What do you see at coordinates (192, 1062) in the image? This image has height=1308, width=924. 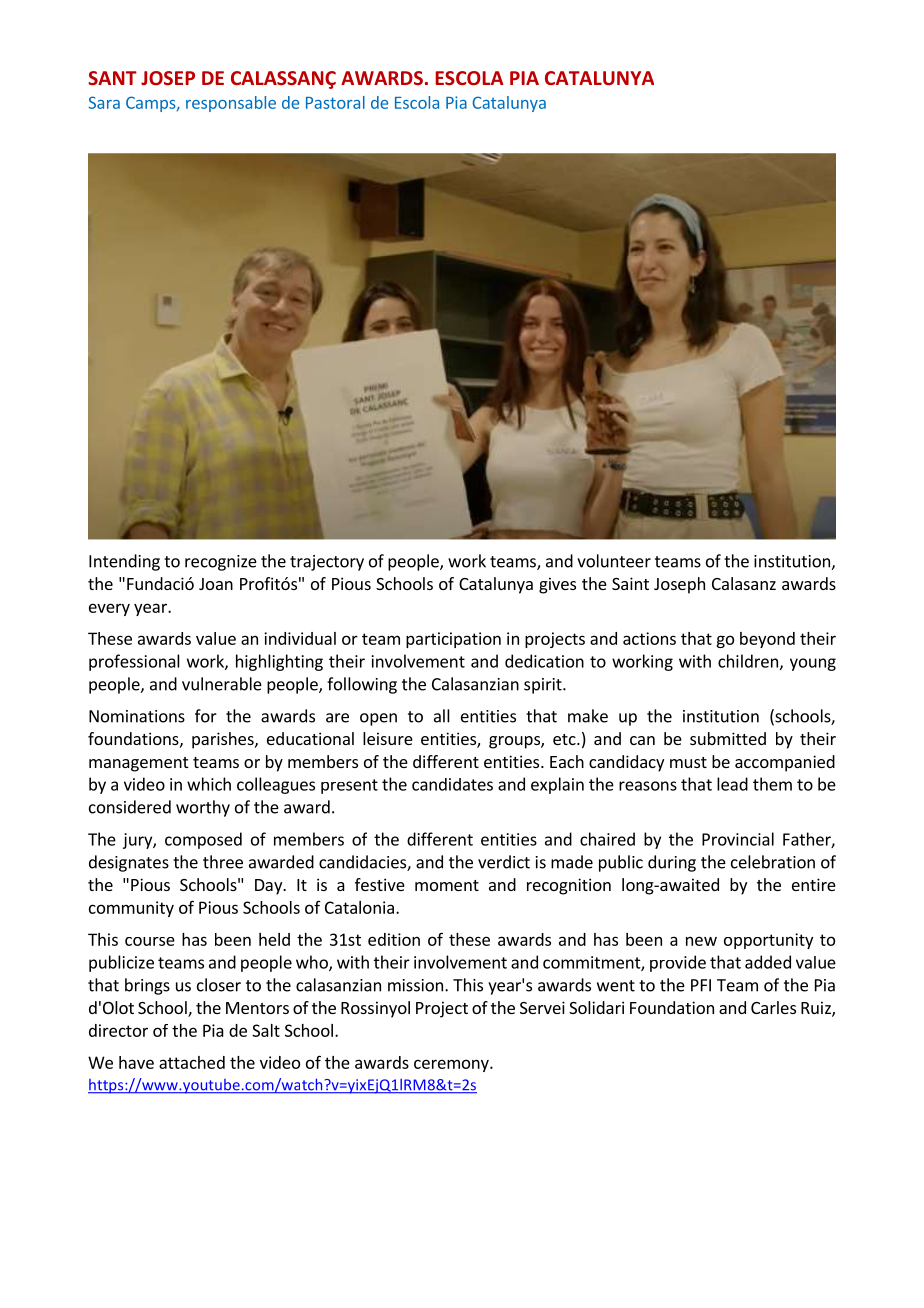 I see `attached` at bounding box center [192, 1062].
